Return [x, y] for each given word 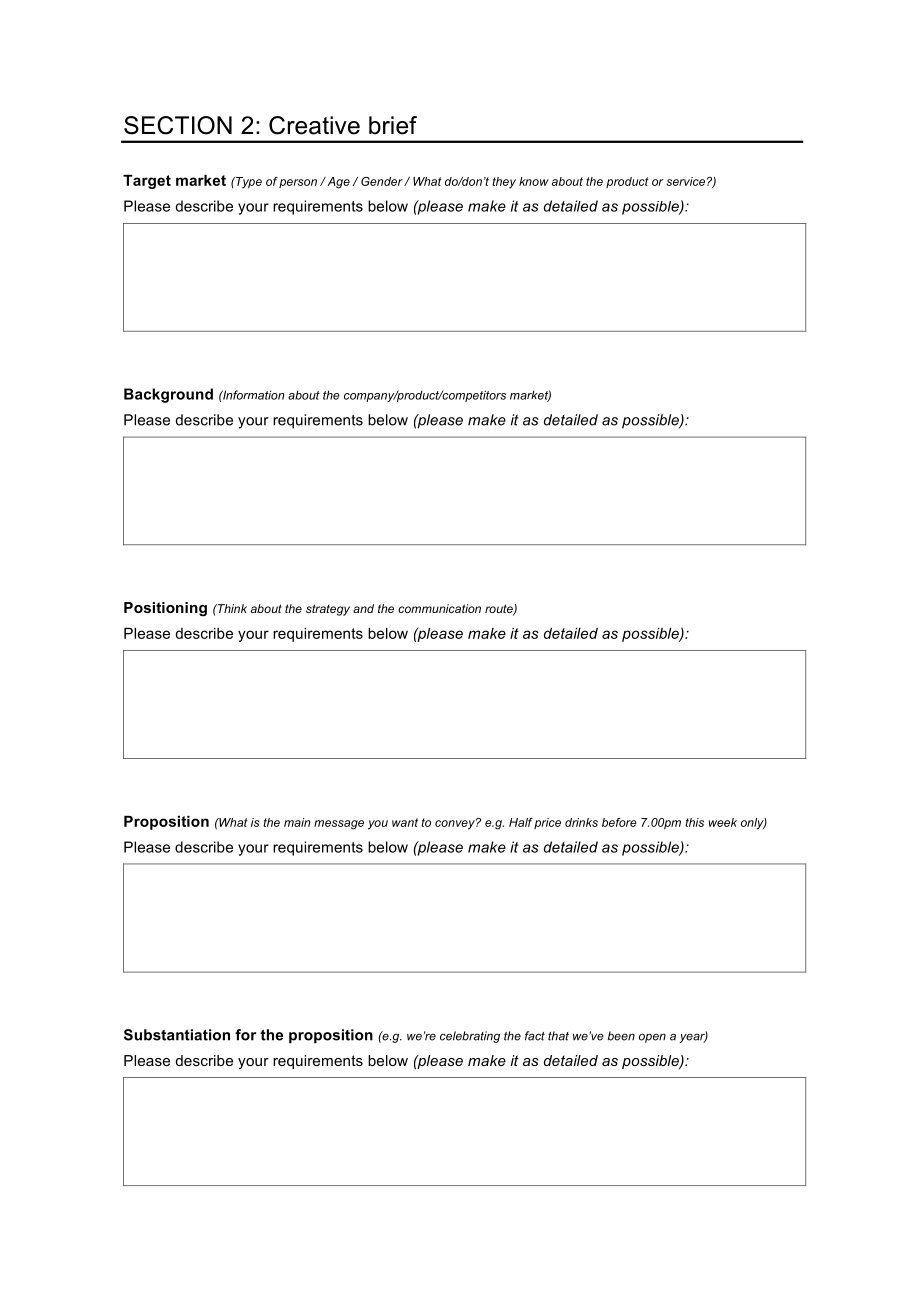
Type [248, 183]
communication [439, 608]
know [534, 181]
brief [393, 125]
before [619, 822]
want [405, 822]
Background [168, 395]
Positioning [165, 609]
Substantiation [177, 1035]
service [685, 181]
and [363, 608]
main [297, 822]
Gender [383, 181]
